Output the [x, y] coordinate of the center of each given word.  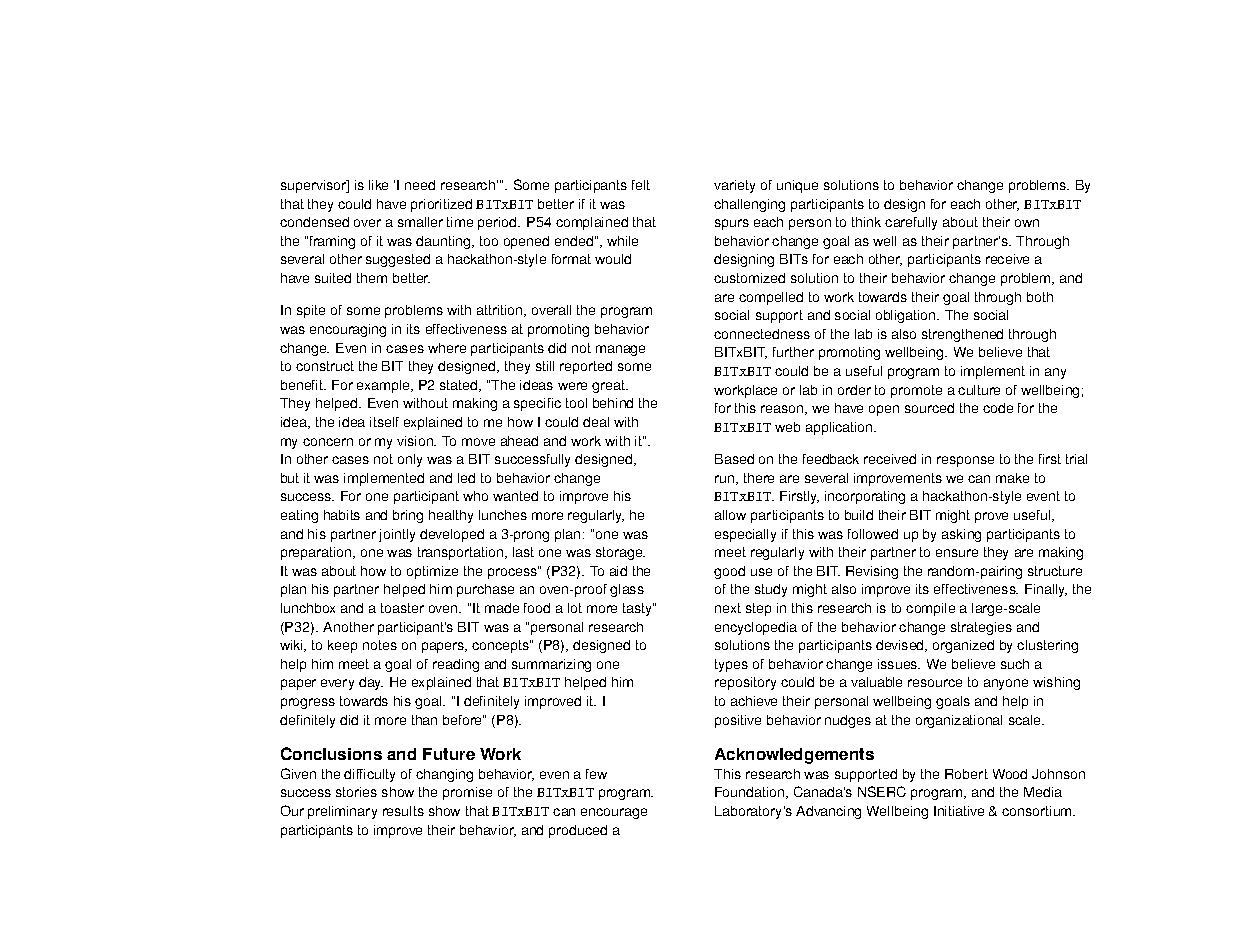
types [731, 665]
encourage [614, 813]
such [1015, 664]
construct [325, 366]
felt [641, 185]
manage [620, 350]
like [378, 185]
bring [408, 516]
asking [961, 535]
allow [730, 515]
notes [380, 645]
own [1027, 223]
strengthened [962, 335]
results [403, 811]
